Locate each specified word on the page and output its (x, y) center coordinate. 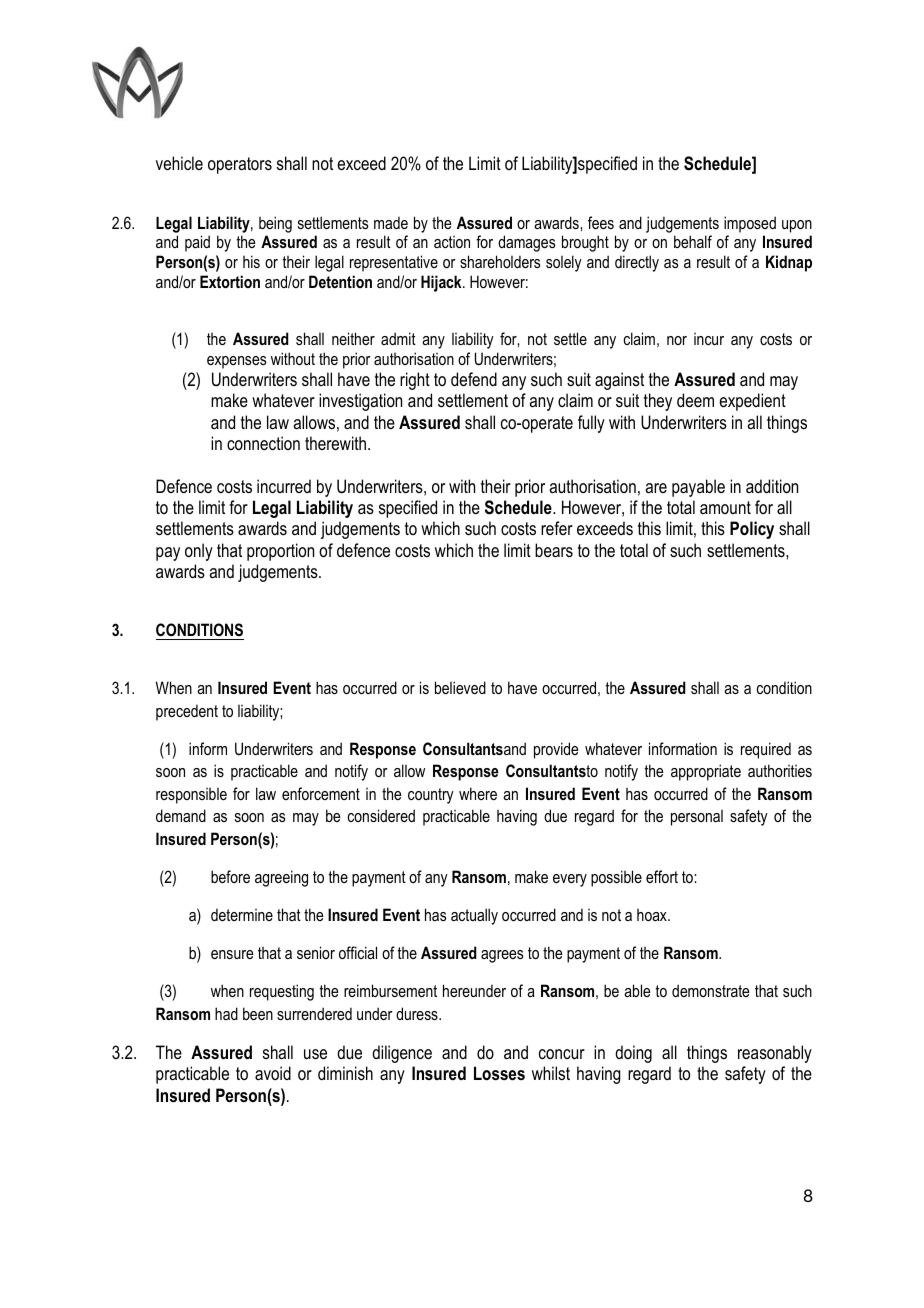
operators (240, 165)
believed (460, 687)
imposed (750, 224)
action (452, 242)
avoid (273, 1073)
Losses (499, 1073)
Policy (752, 530)
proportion (280, 552)
